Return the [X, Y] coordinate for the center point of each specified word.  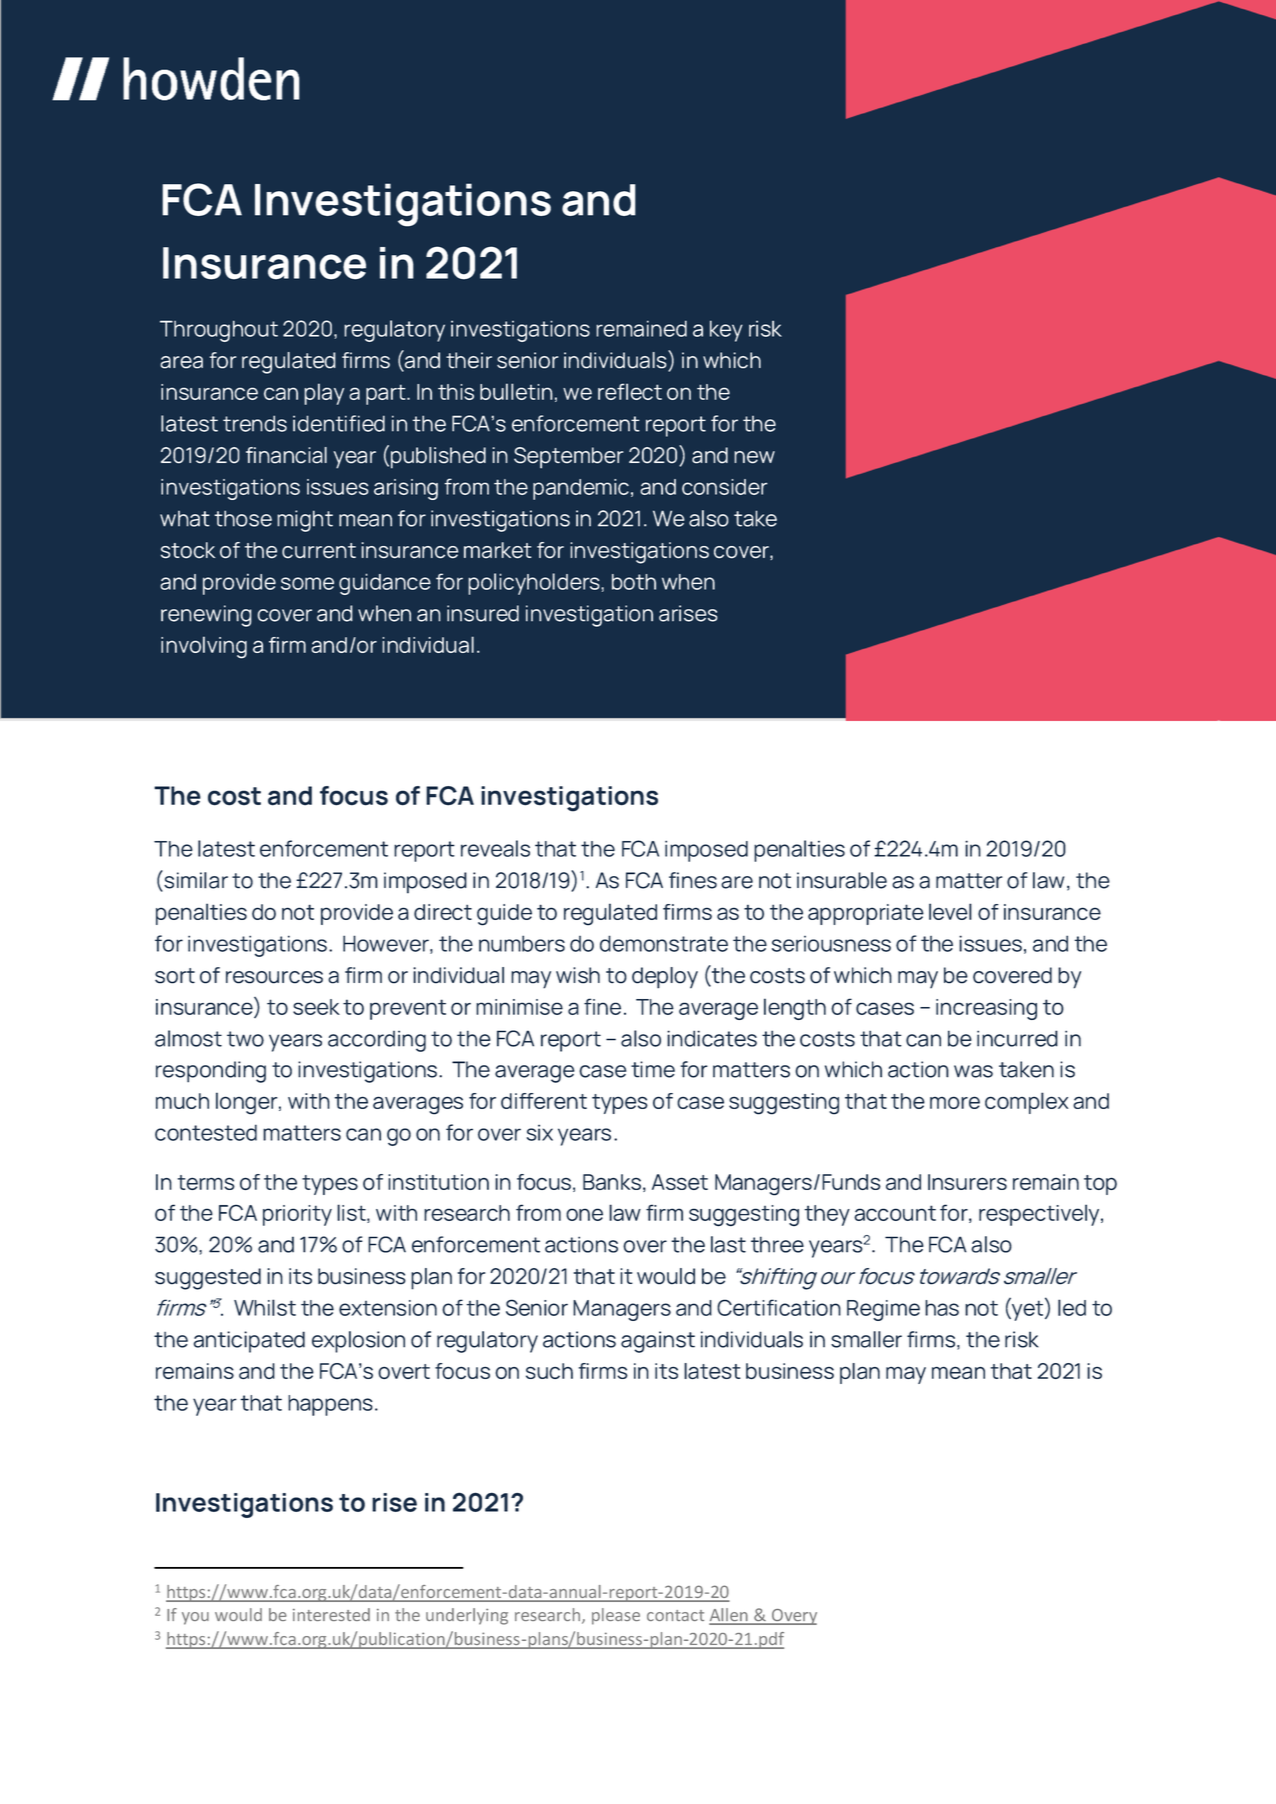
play [324, 394]
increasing [986, 1009]
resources [274, 977]
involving [204, 647]
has [942, 1308]
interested [331, 1614]
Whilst [265, 1307]
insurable [842, 880]
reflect [630, 391]
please [616, 1616]
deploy [665, 978]
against [658, 1342]
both [634, 582]
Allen [729, 1616]
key [726, 331]
